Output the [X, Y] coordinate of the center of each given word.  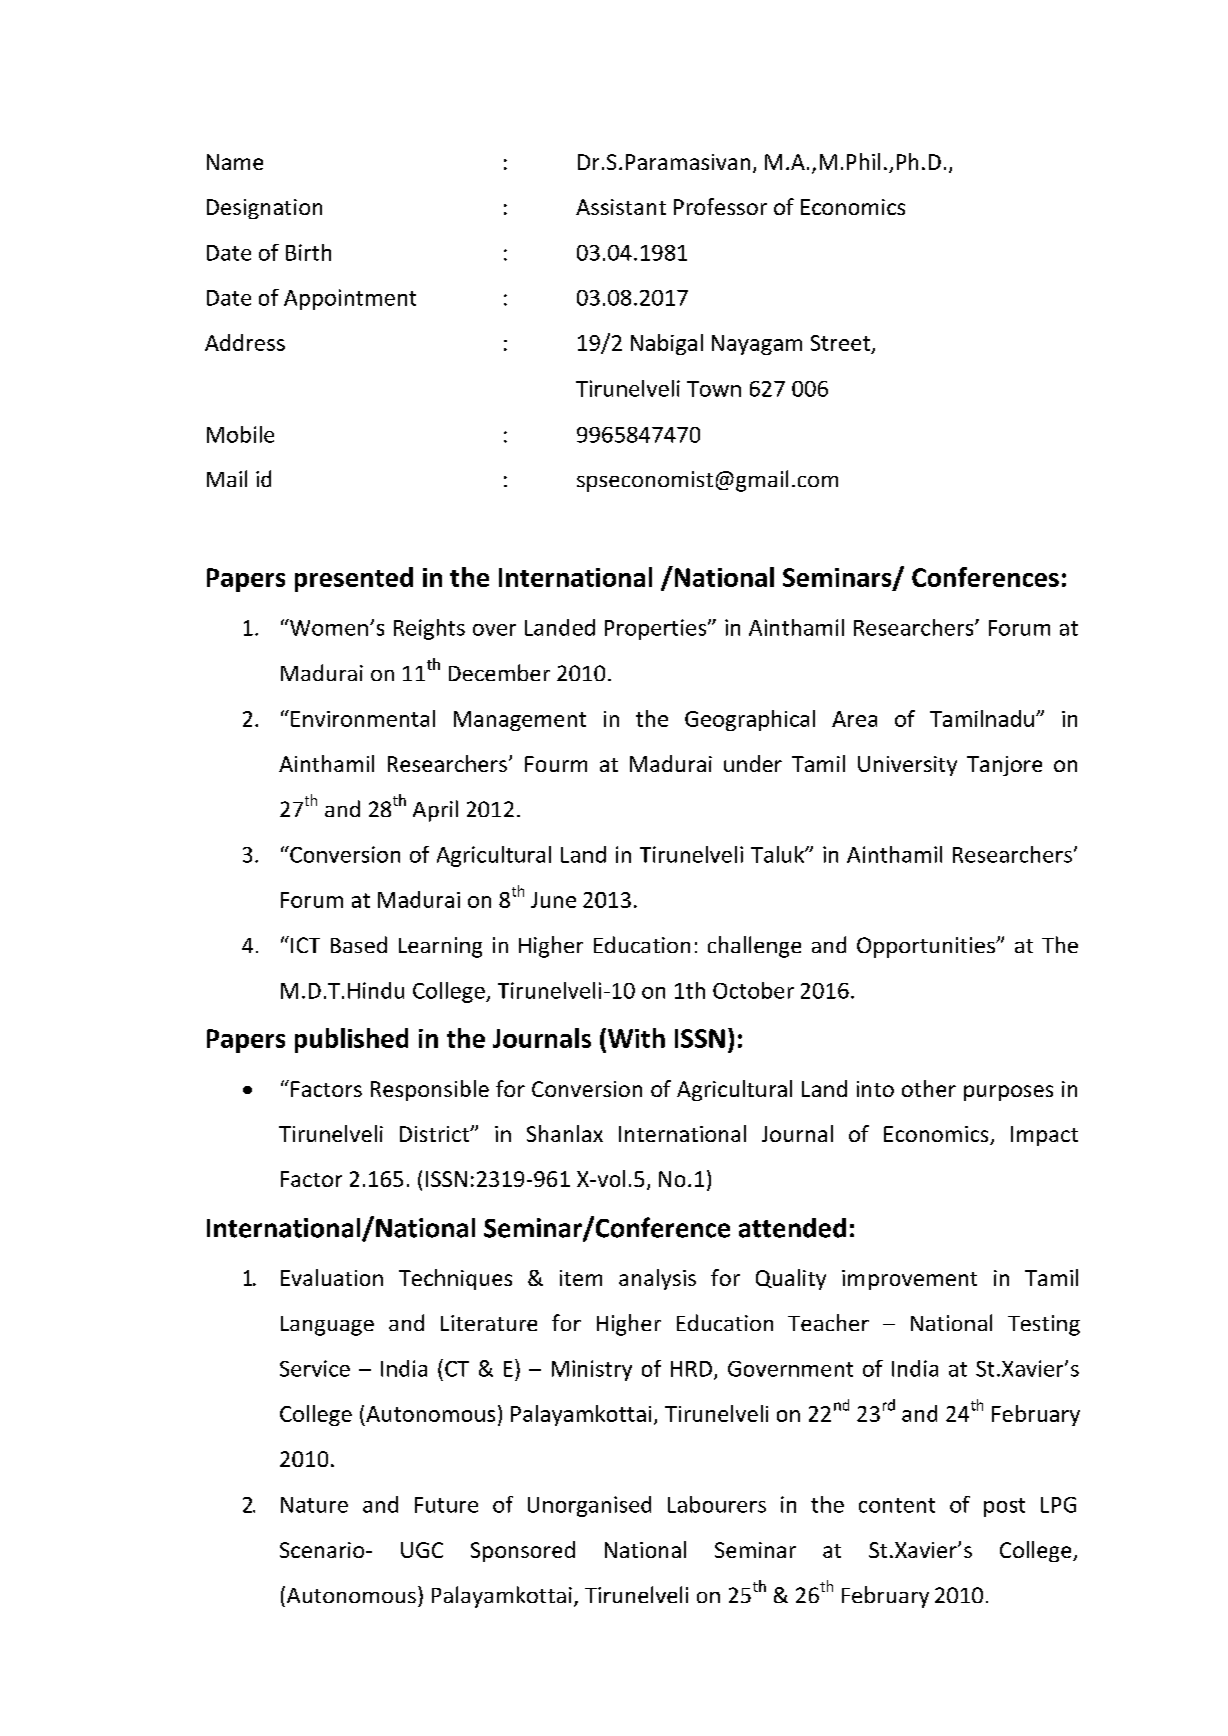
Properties [657, 629]
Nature [314, 1505]
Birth [308, 252]
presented [354, 579]
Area [854, 719]
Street [841, 344]
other [929, 1088]
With [636, 1038]
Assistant [621, 207]
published [351, 1040]
